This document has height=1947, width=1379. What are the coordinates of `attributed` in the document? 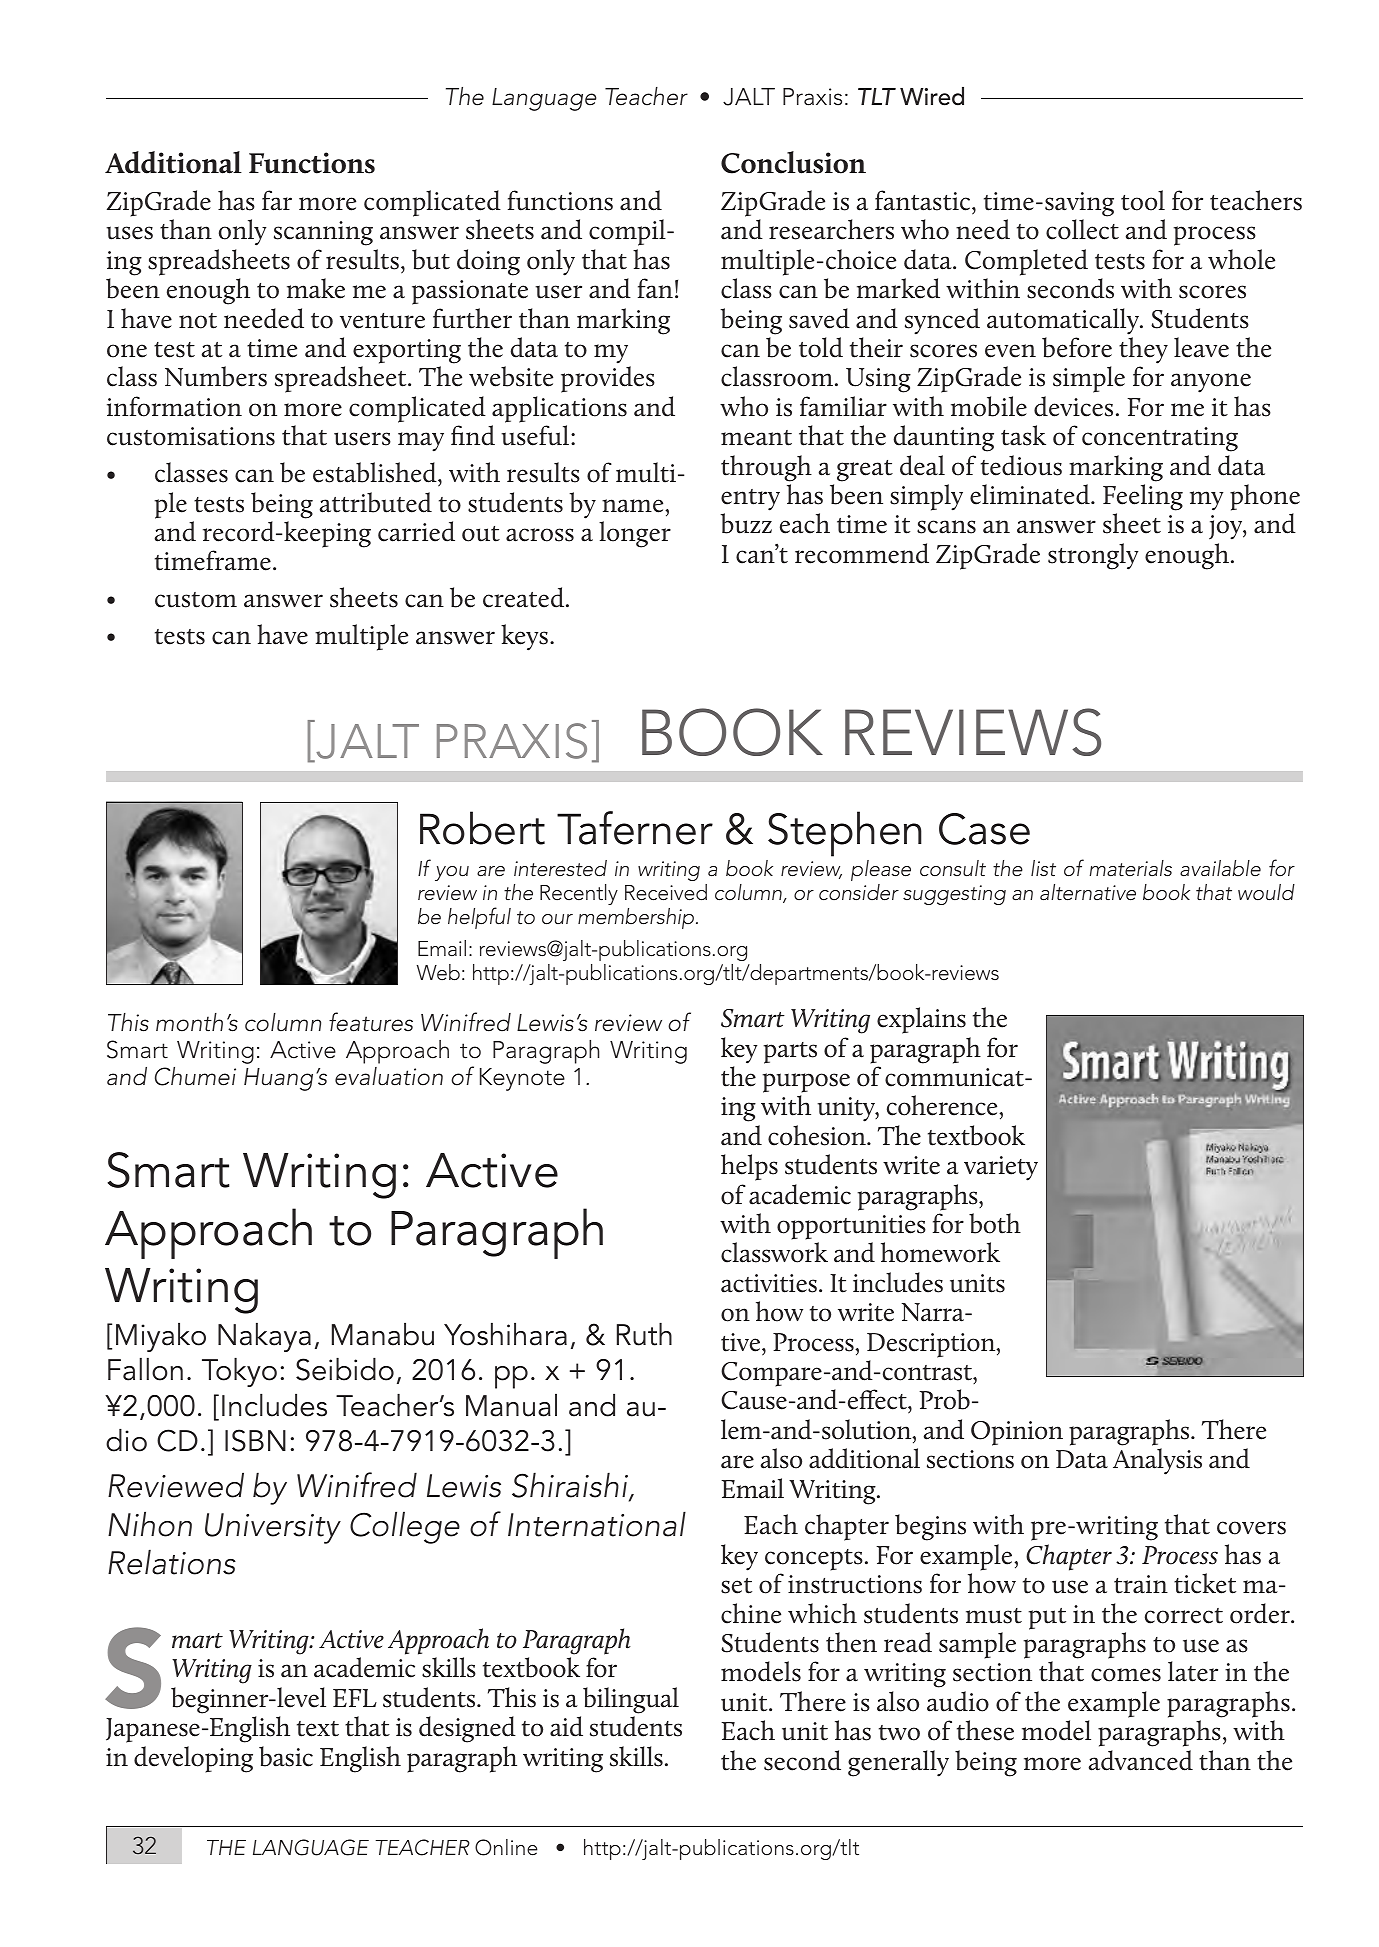 It's located at (376, 502).
